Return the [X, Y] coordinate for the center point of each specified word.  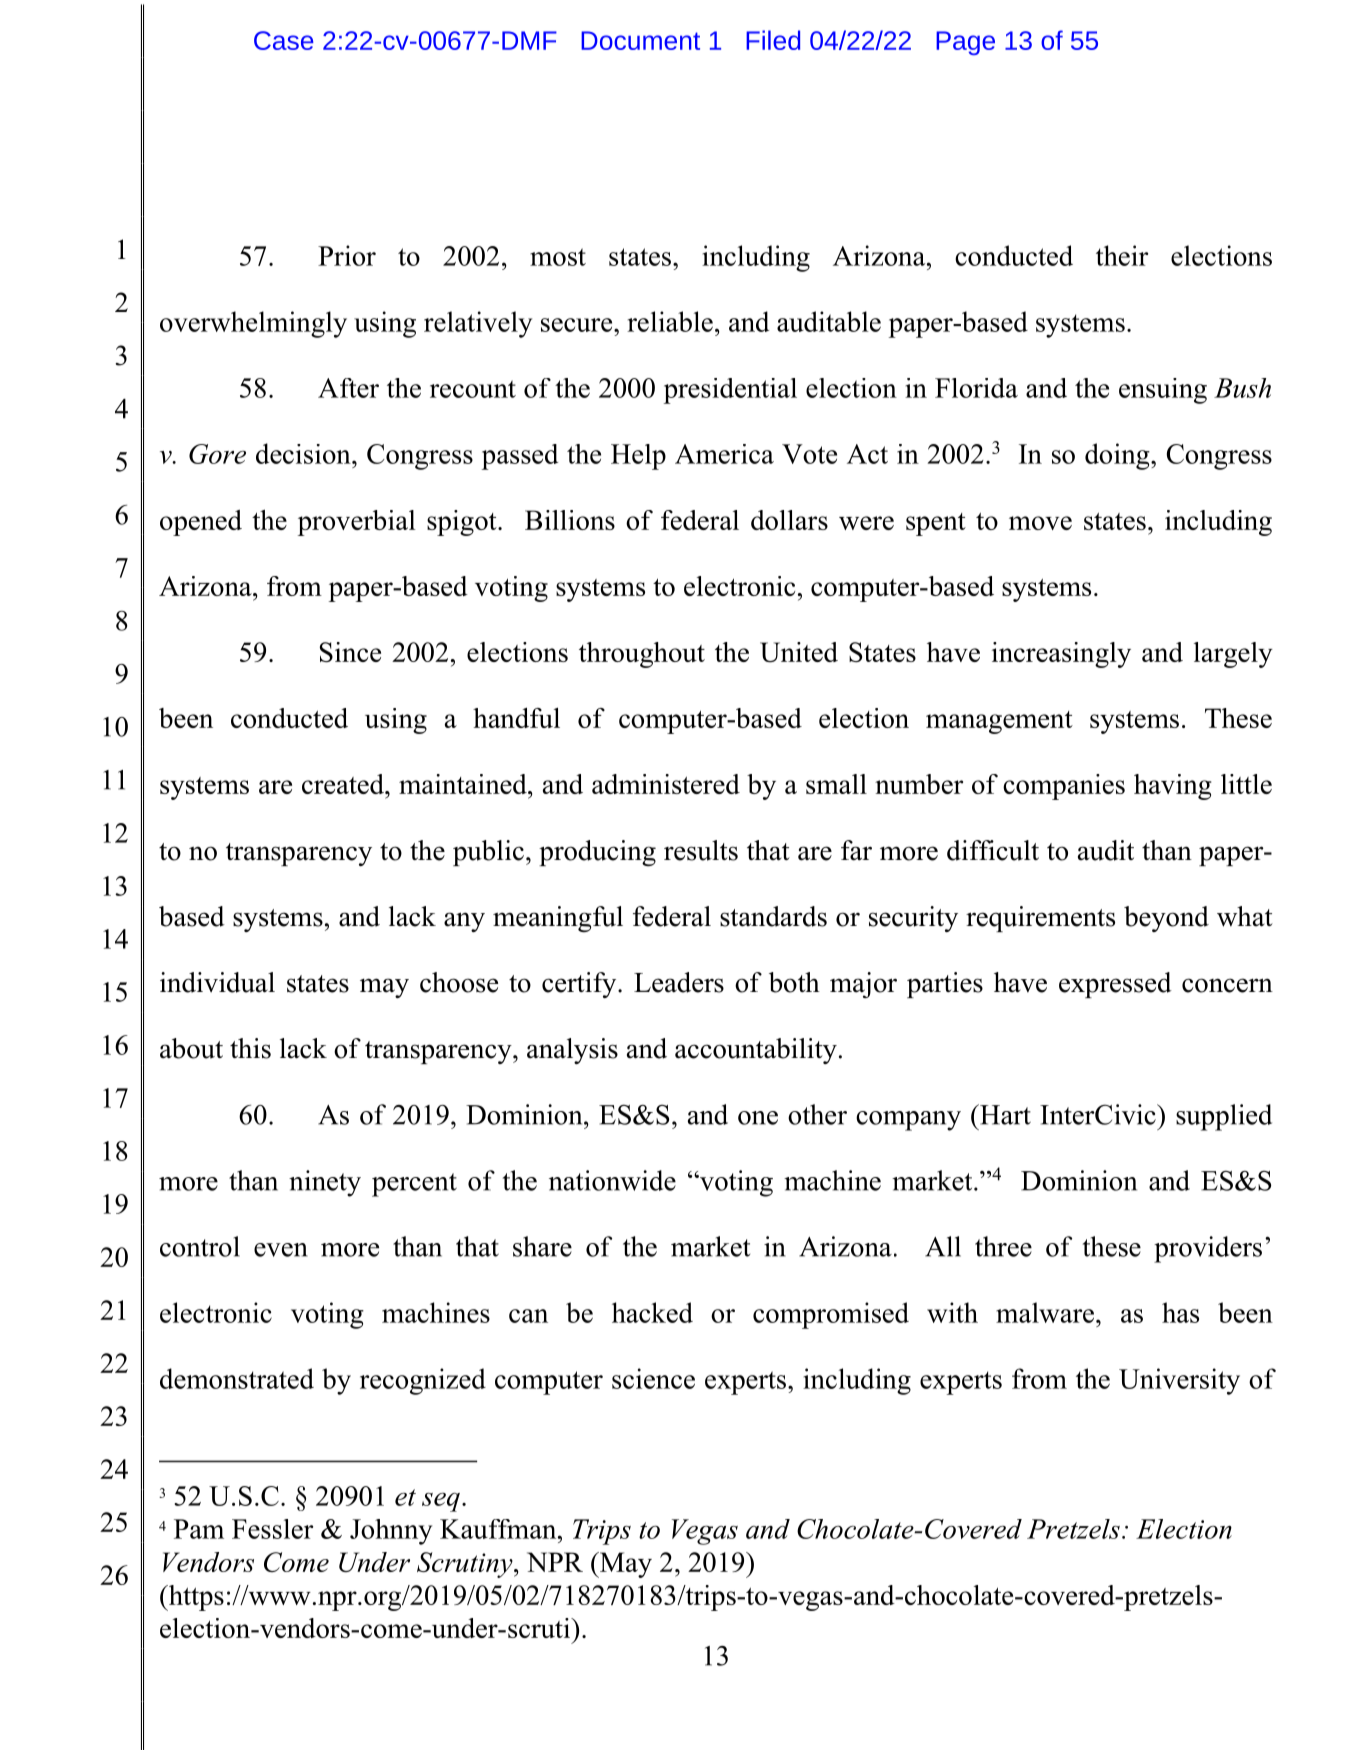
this [250, 1048]
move [1040, 523]
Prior [347, 255]
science [653, 1378]
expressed [1115, 985]
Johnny [391, 1532]
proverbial [357, 523]
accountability [756, 1051]
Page [965, 43]
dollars [789, 520]
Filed [773, 40]
